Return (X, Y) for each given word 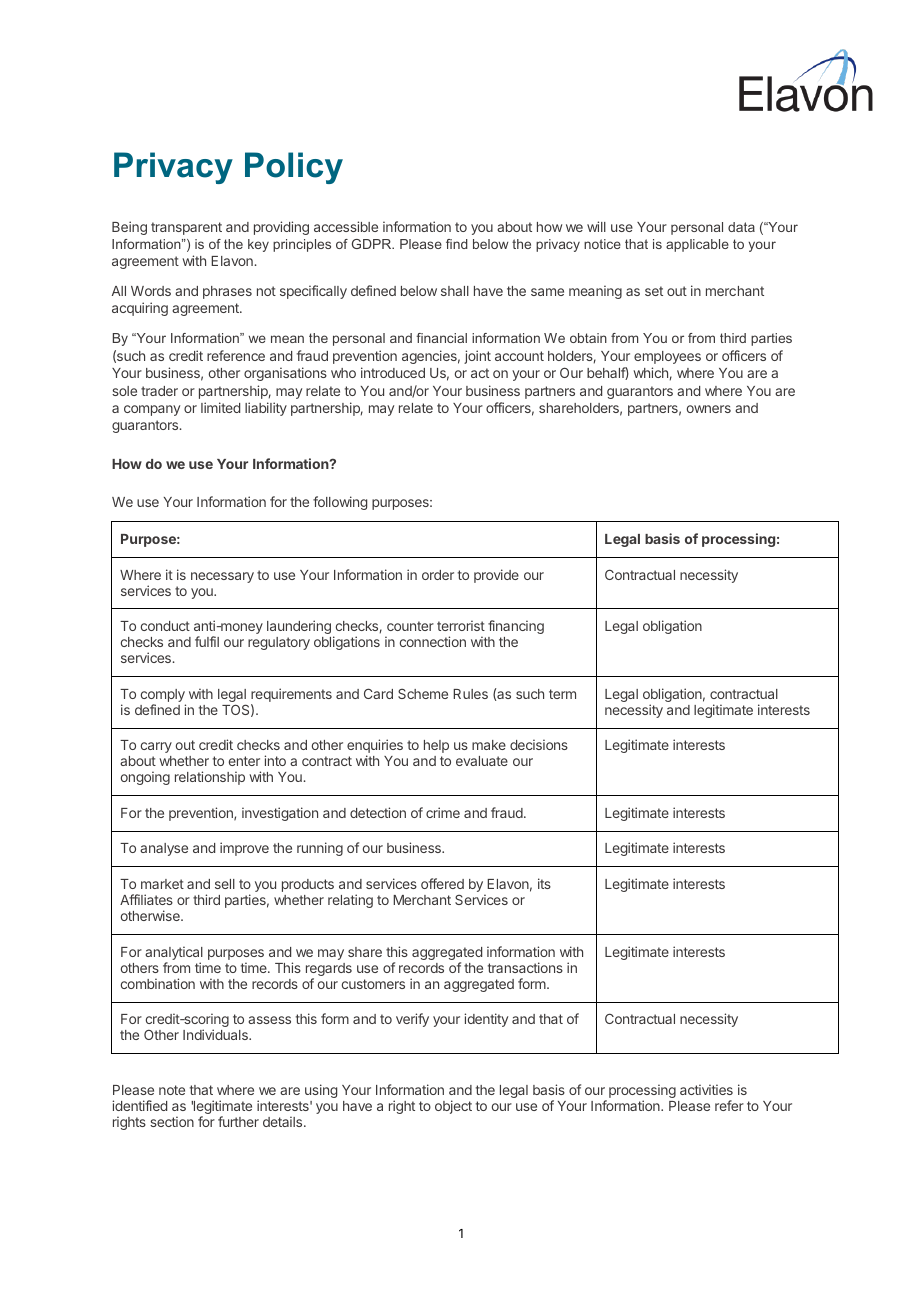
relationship (210, 778)
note (172, 1090)
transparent (186, 228)
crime (443, 812)
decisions (539, 744)
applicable (697, 245)
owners (709, 409)
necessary (222, 577)
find (457, 244)
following (340, 503)
